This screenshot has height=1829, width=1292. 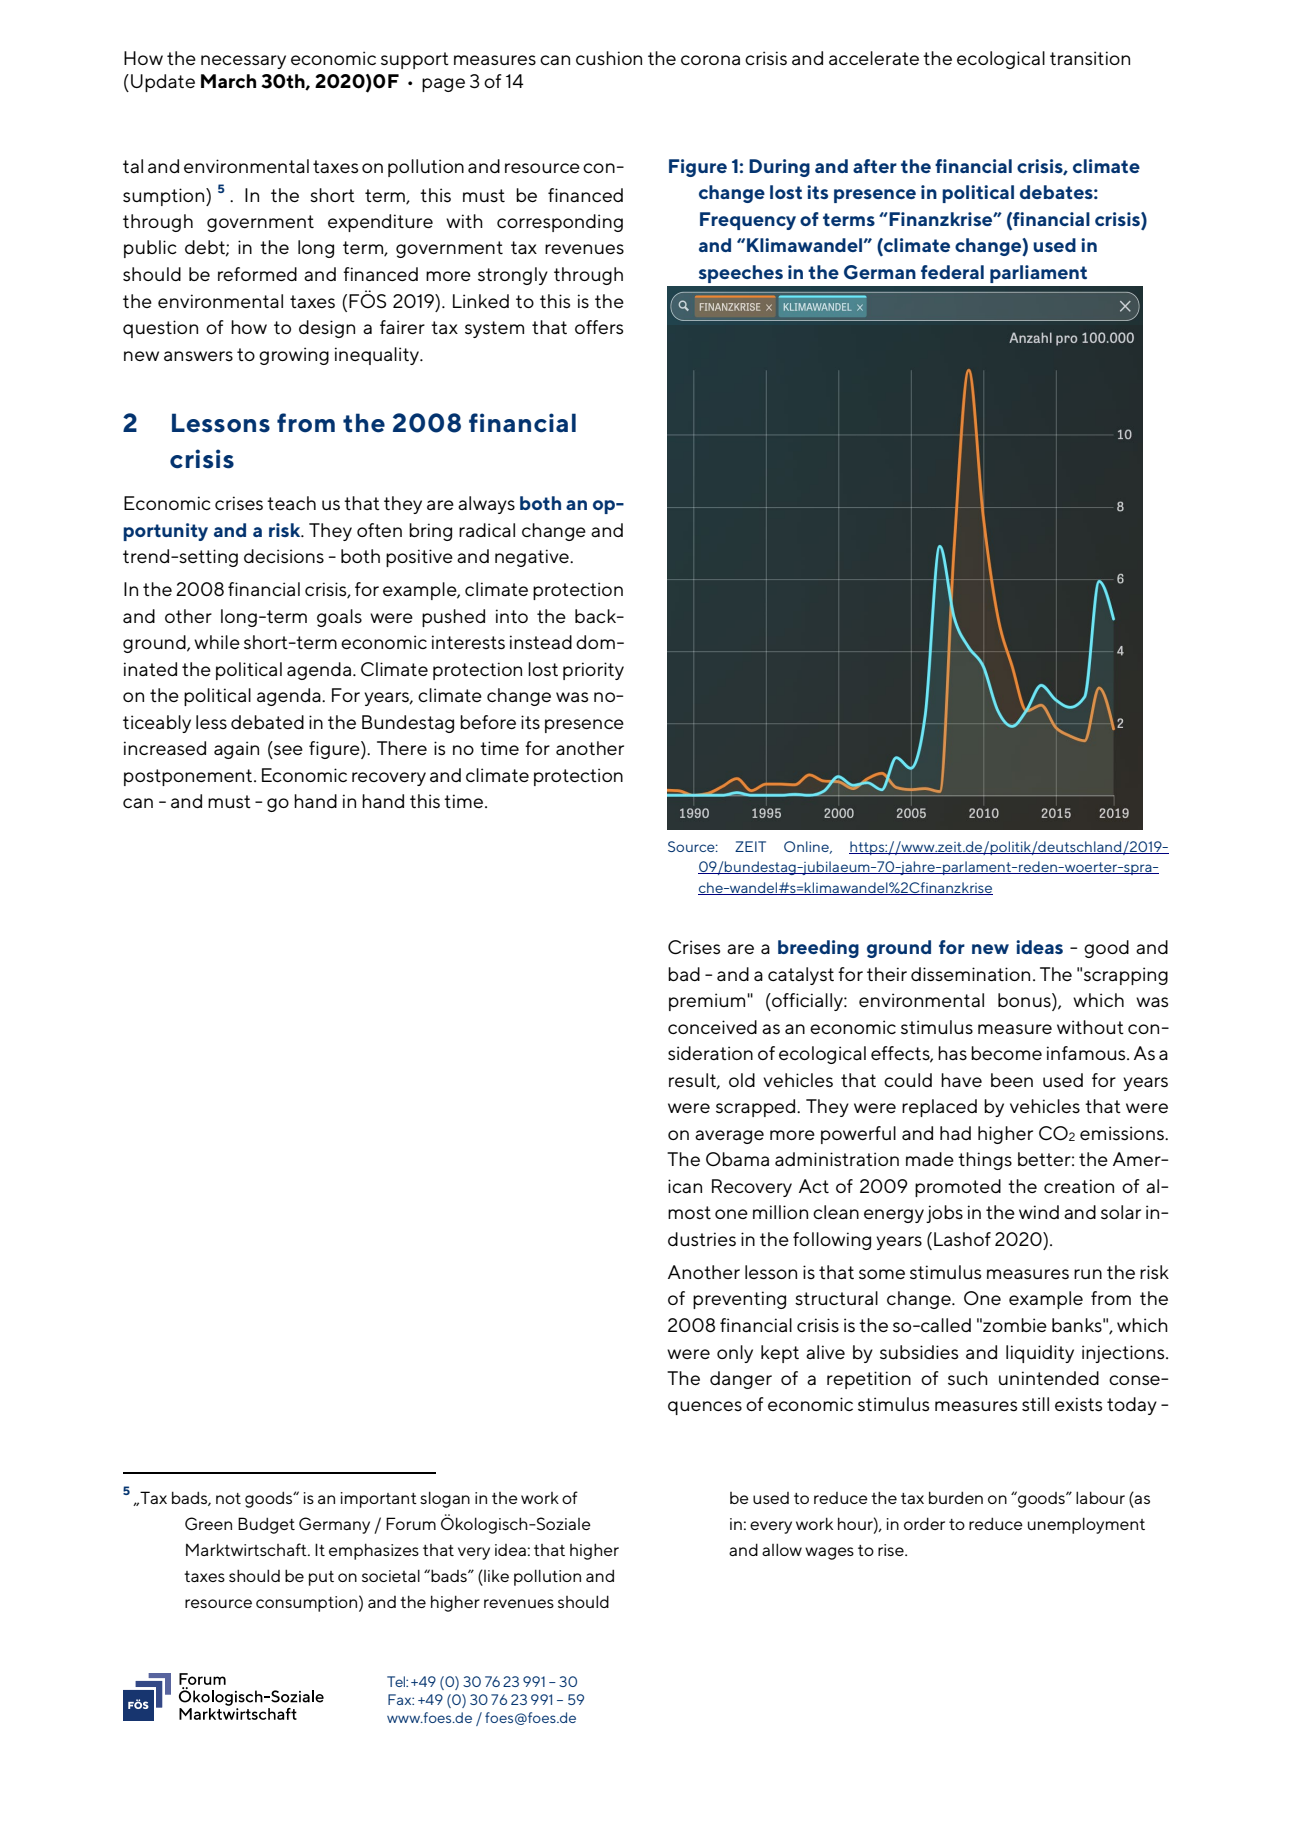 What do you see at coordinates (228, 81) in the screenshot?
I see `March` at bounding box center [228, 81].
